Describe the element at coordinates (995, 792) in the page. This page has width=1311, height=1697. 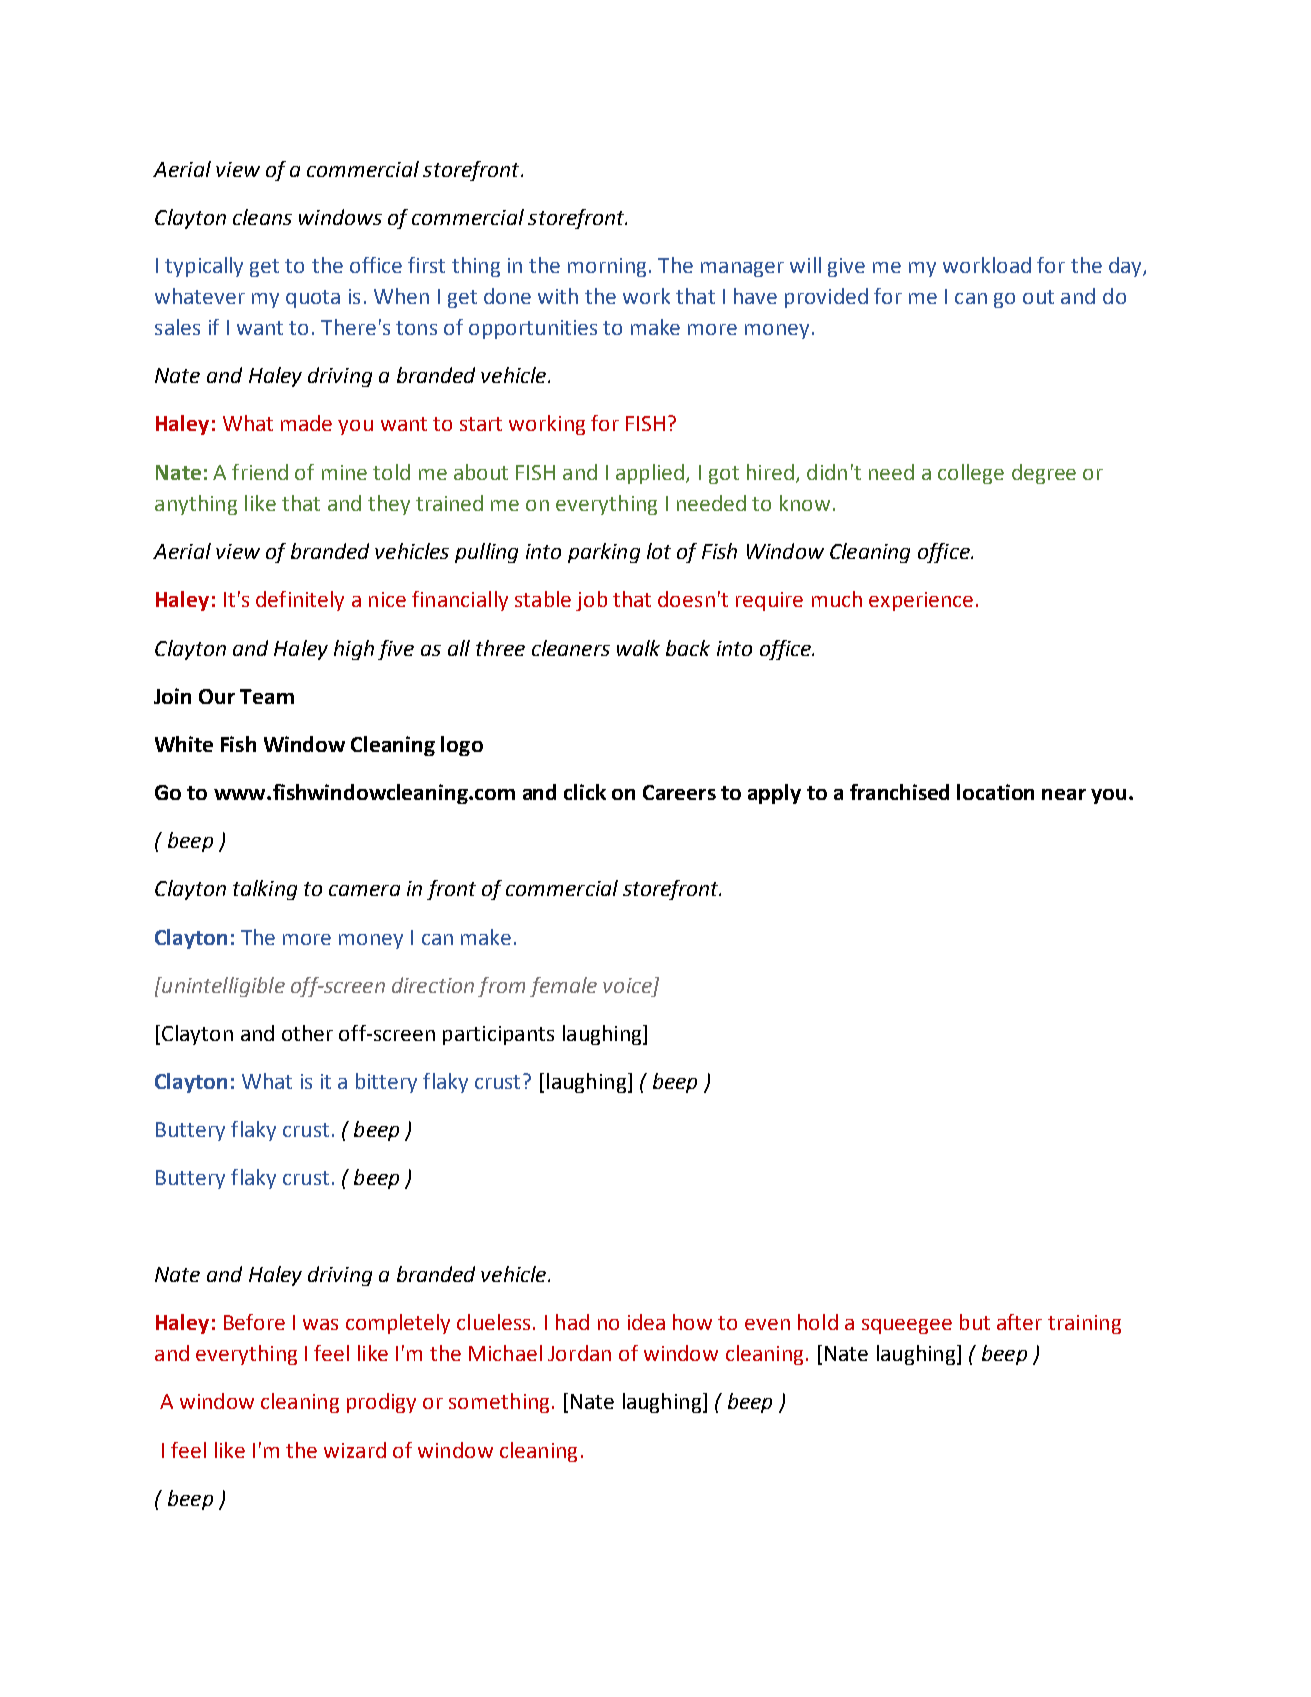
I see `location` at that location.
